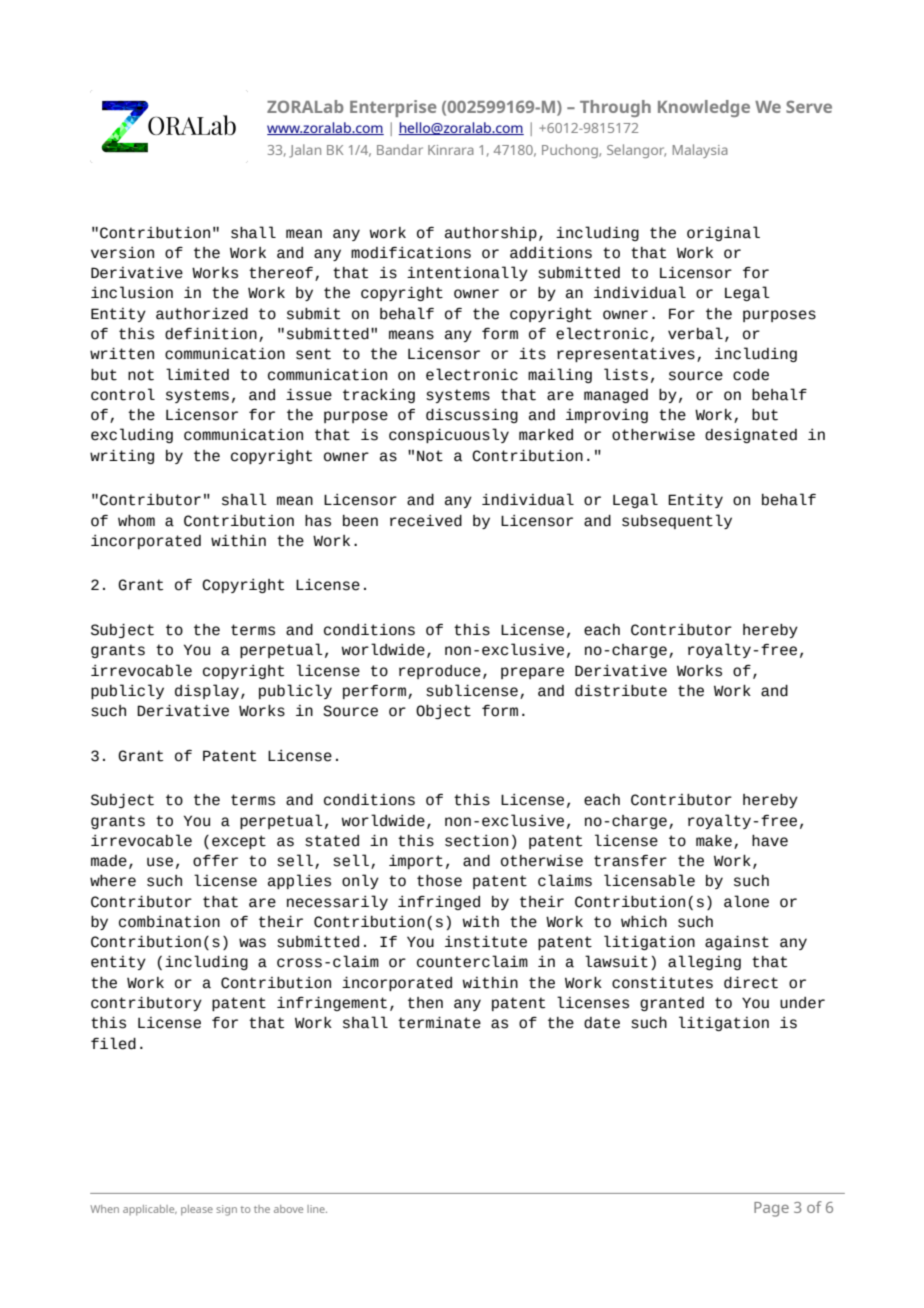  What do you see at coordinates (426, 521) in the page?
I see `received` at bounding box center [426, 521].
